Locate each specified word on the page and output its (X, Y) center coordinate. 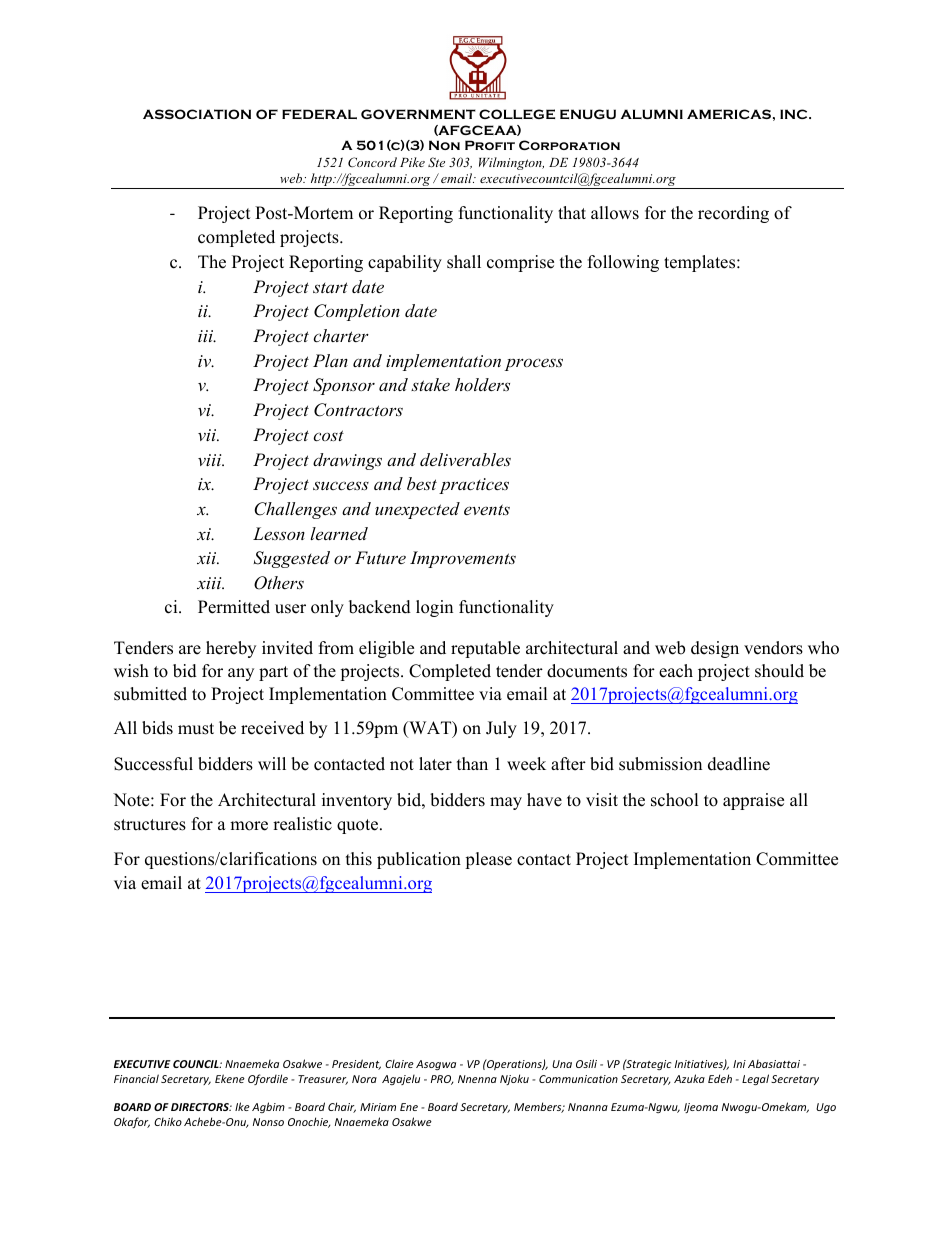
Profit (490, 145)
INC (795, 114)
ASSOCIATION (197, 114)
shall (464, 262)
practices (474, 486)
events (487, 509)
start (330, 287)
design (715, 649)
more (249, 826)
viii (211, 460)
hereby (231, 649)
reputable (485, 649)
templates (701, 263)
